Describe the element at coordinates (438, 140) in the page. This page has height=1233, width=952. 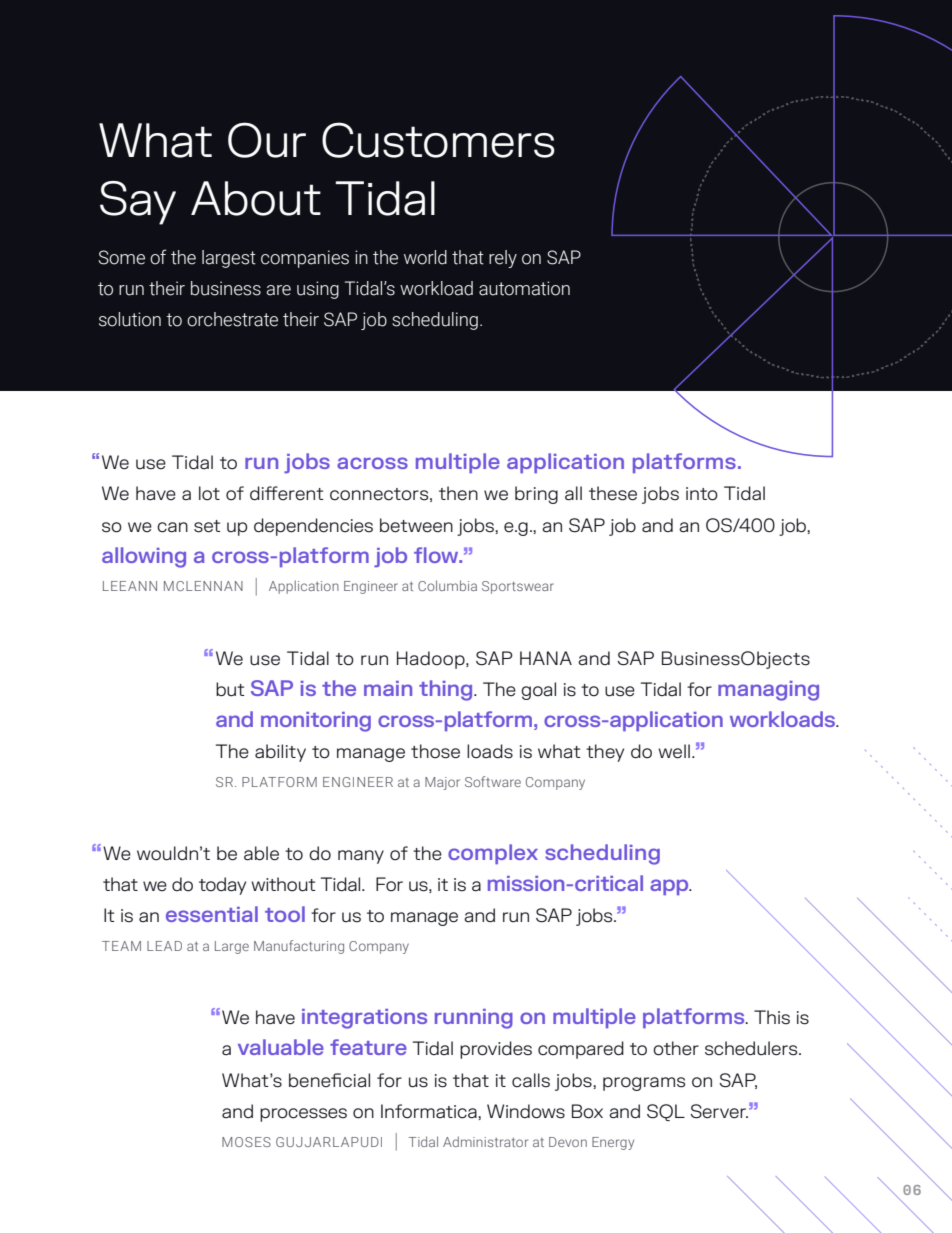
I see `Customers` at that location.
